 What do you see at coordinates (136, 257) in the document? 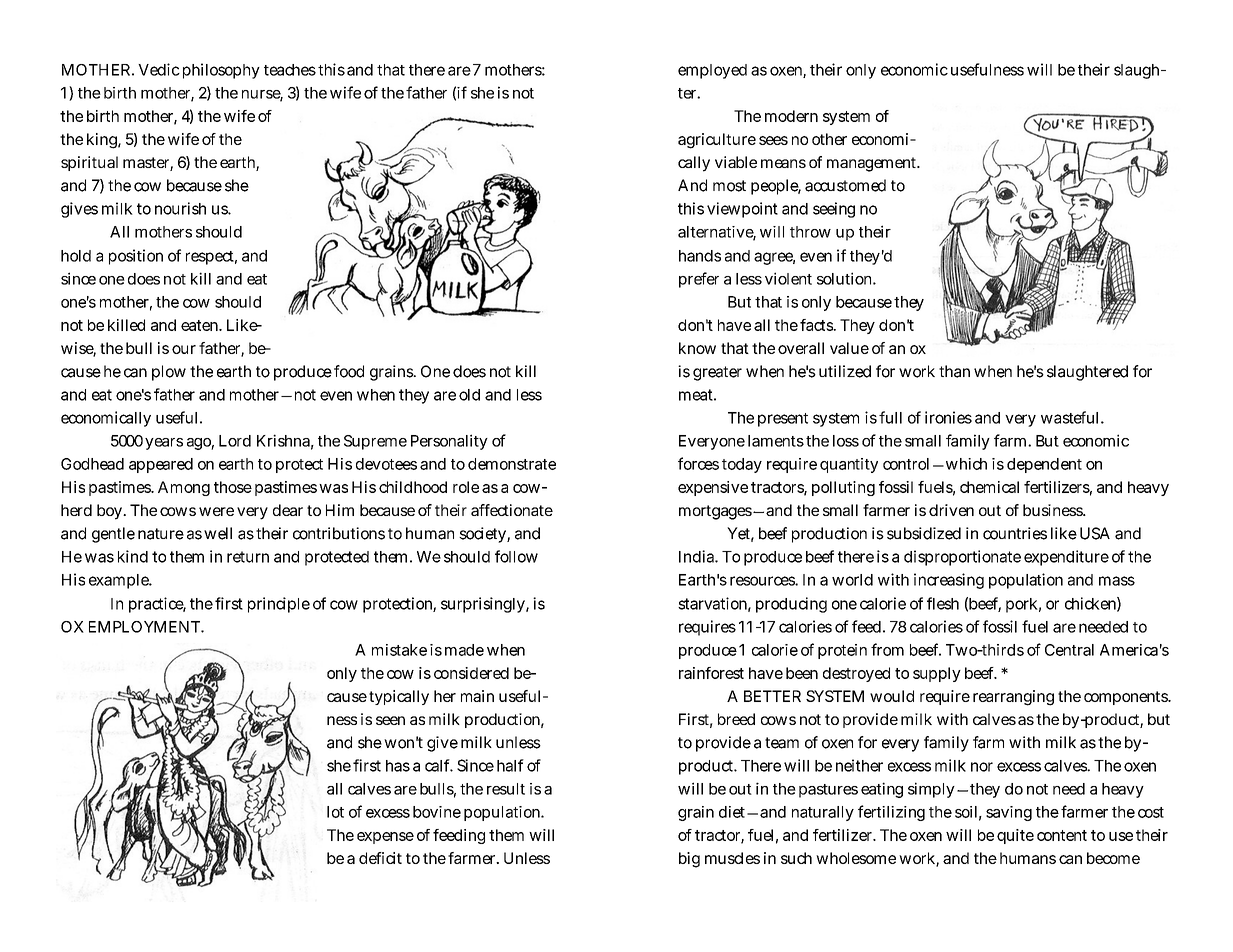
I see `position` at bounding box center [136, 257].
